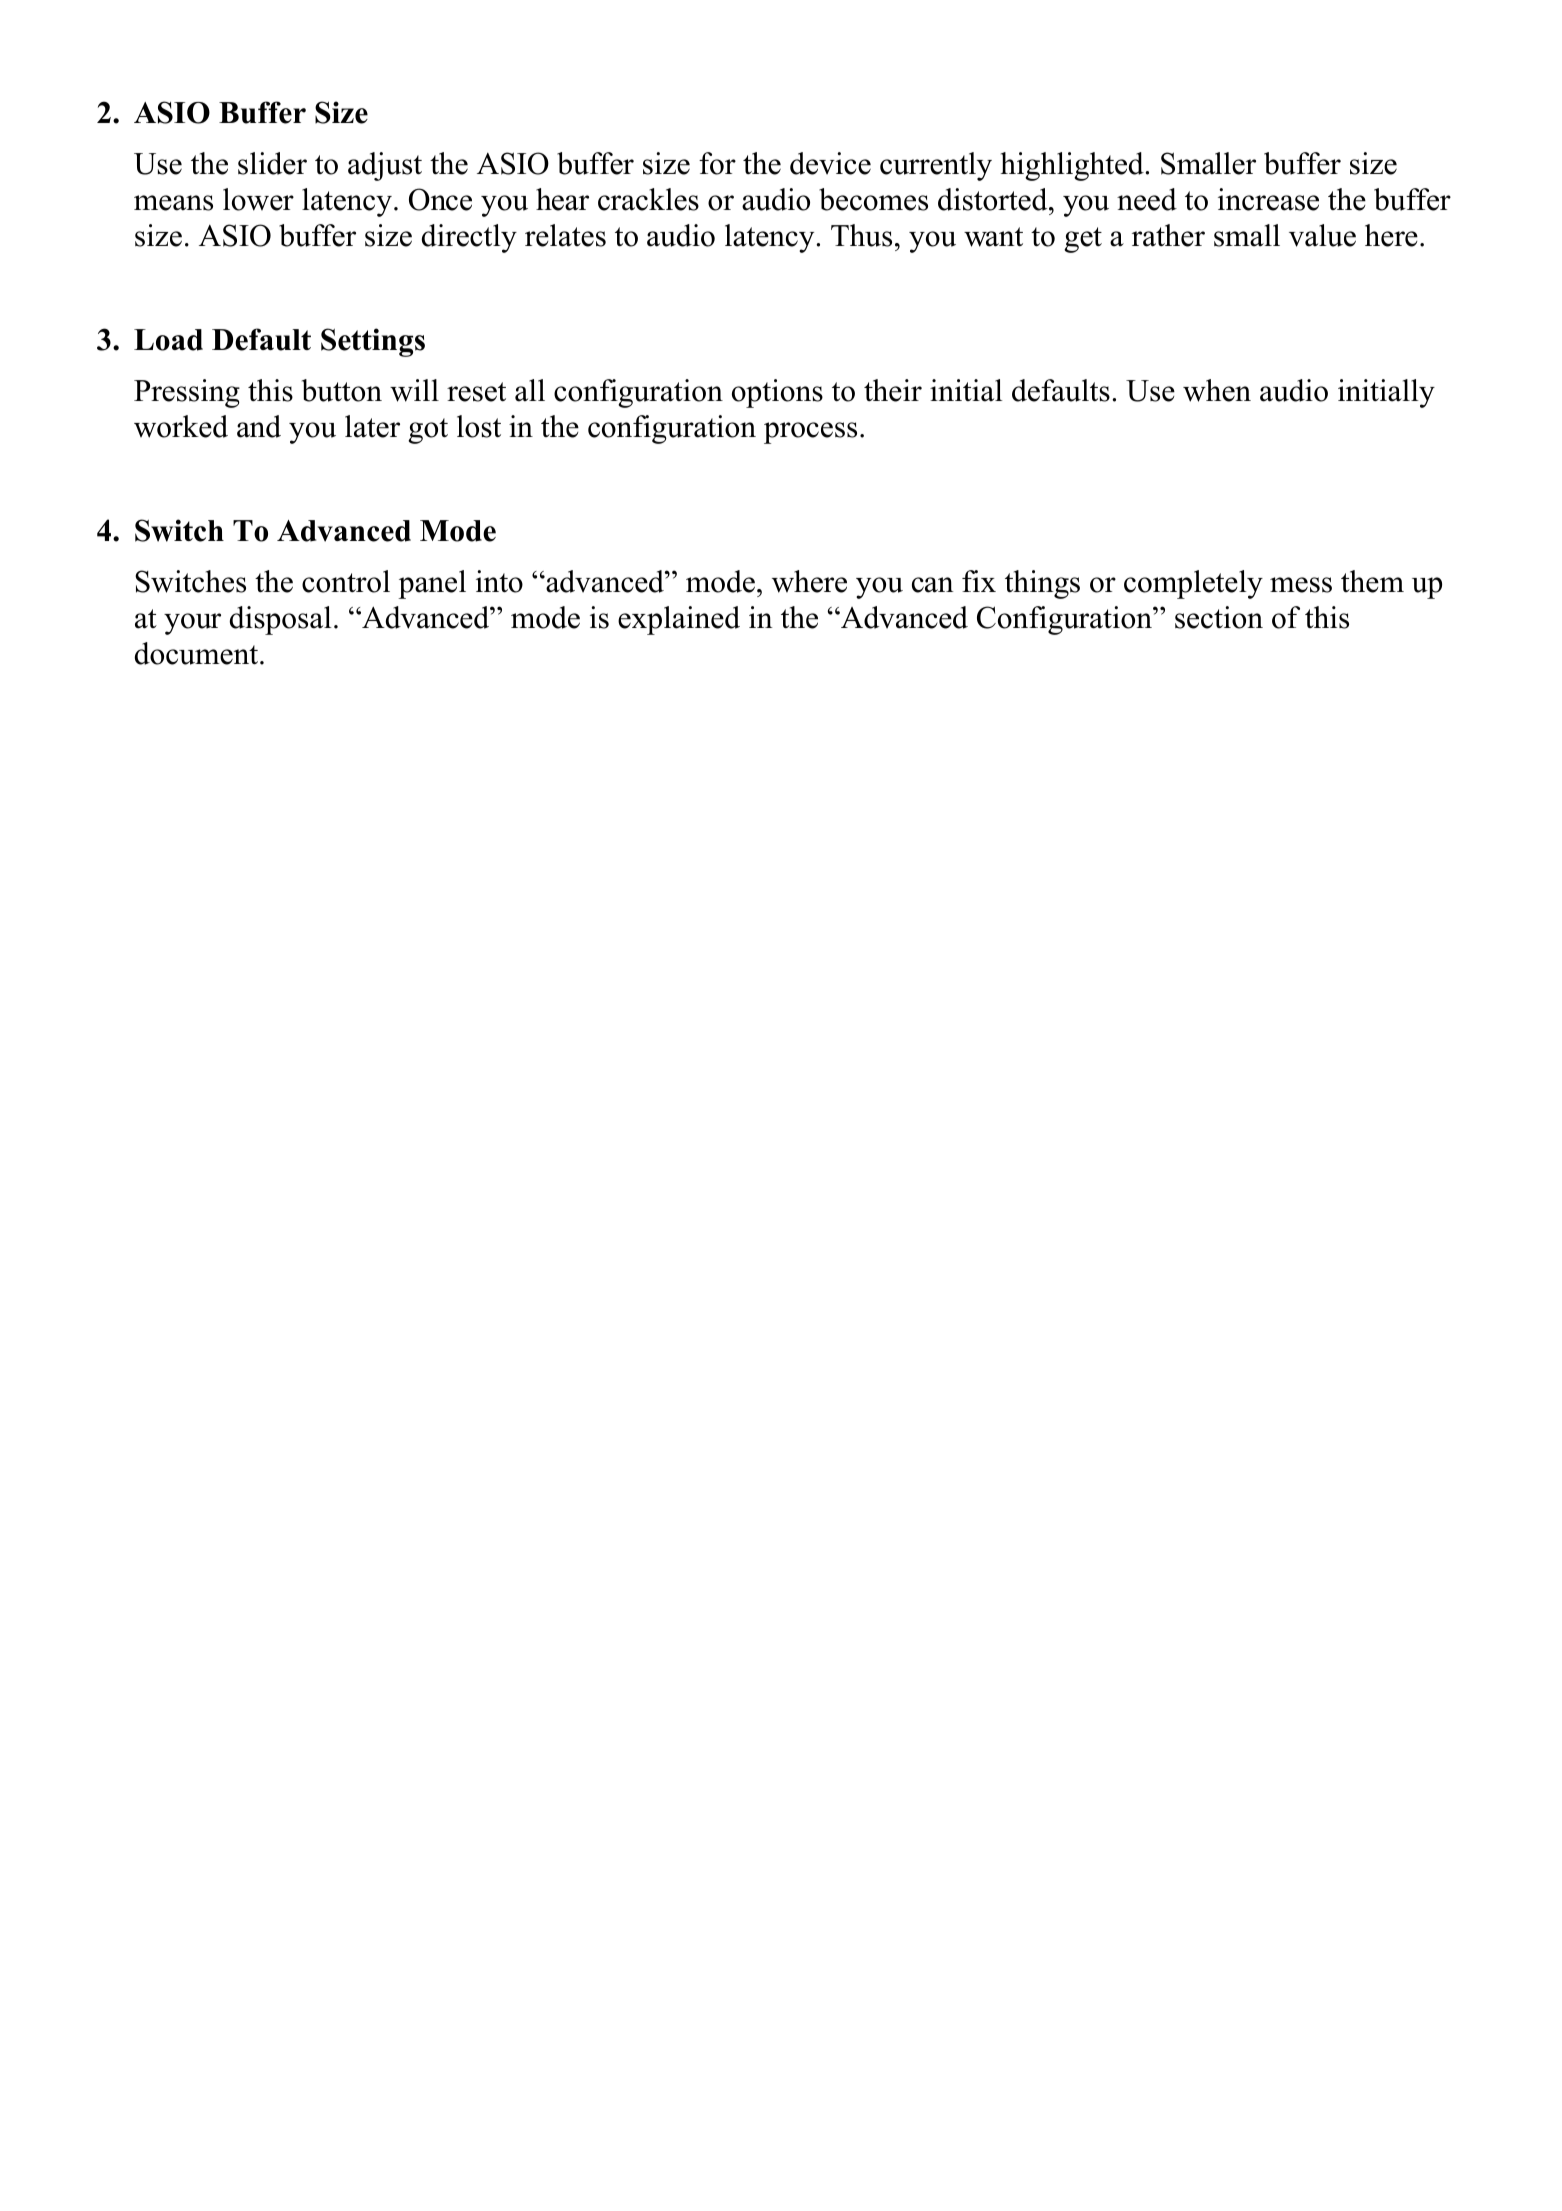 The width and height of the screenshot is (1562, 2211). What do you see at coordinates (373, 342) in the screenshot?
I see `Settings` at bounding box center [373, 342].
